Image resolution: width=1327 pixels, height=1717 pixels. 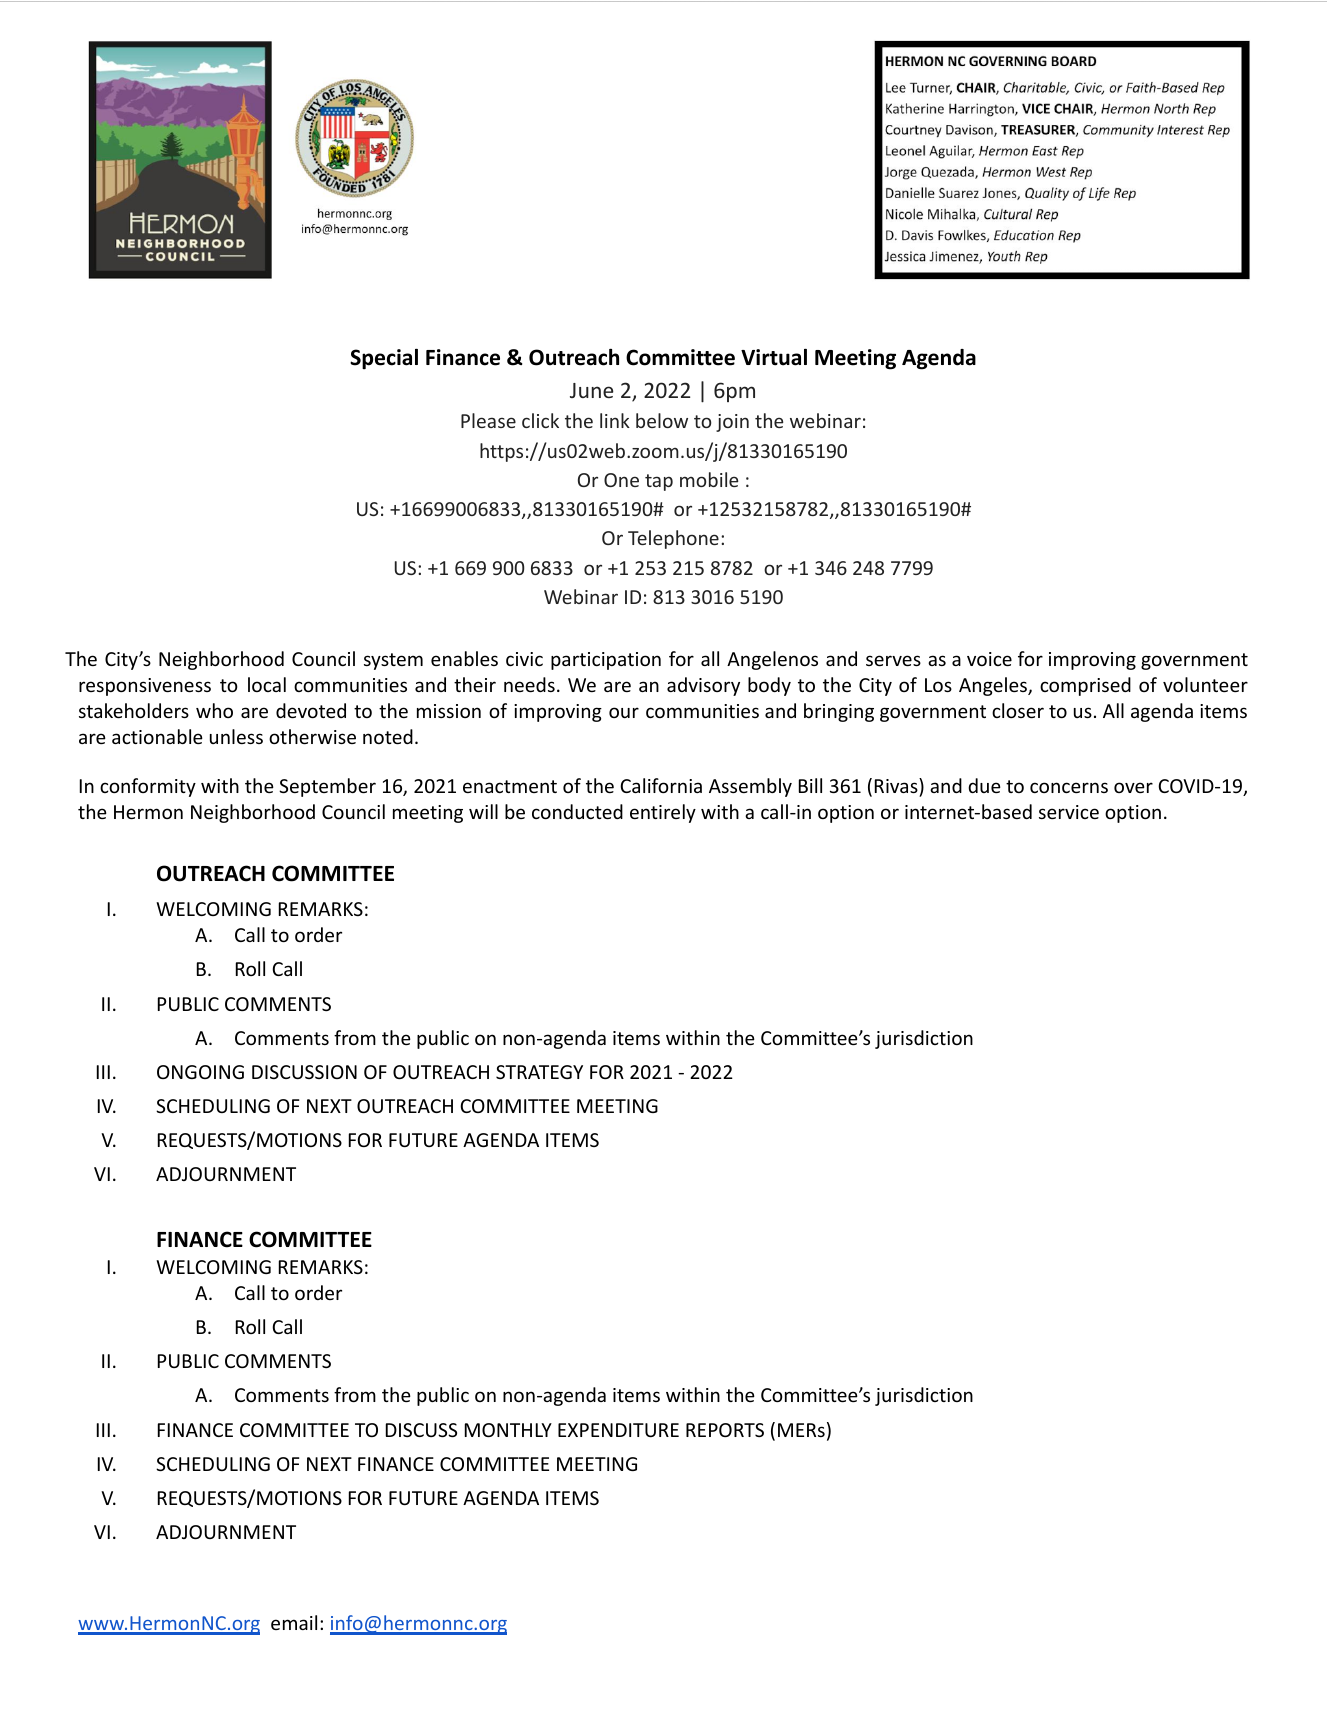 What do you see at coordinates (384, 359) in the page?
I see `Special` at bounding box center [384, 359].
